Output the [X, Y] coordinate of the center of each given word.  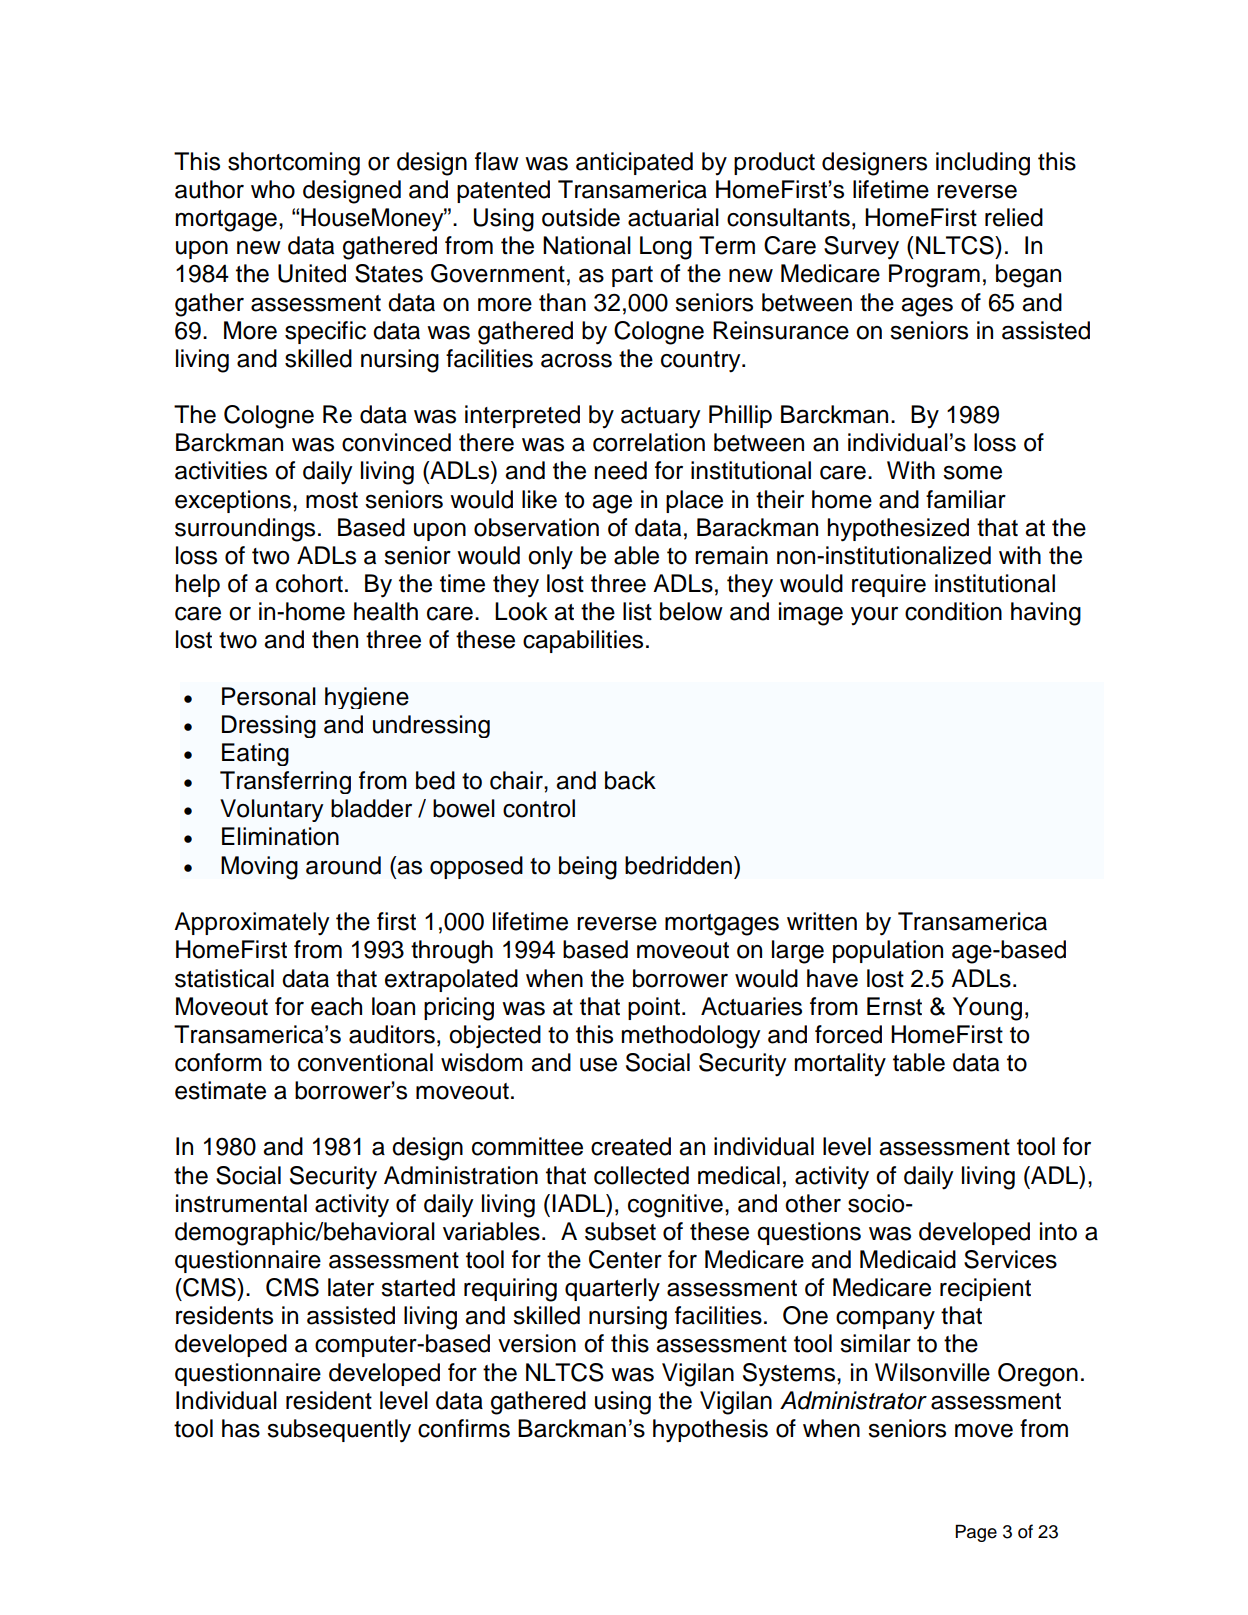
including [983, 164]
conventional [365, 1062]
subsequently [339, 1431]
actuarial [673, 217]
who [273, 189]
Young [987, 1009]
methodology [691, 1037]
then [335, 639]
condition [953, 611]
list [637, 611]
